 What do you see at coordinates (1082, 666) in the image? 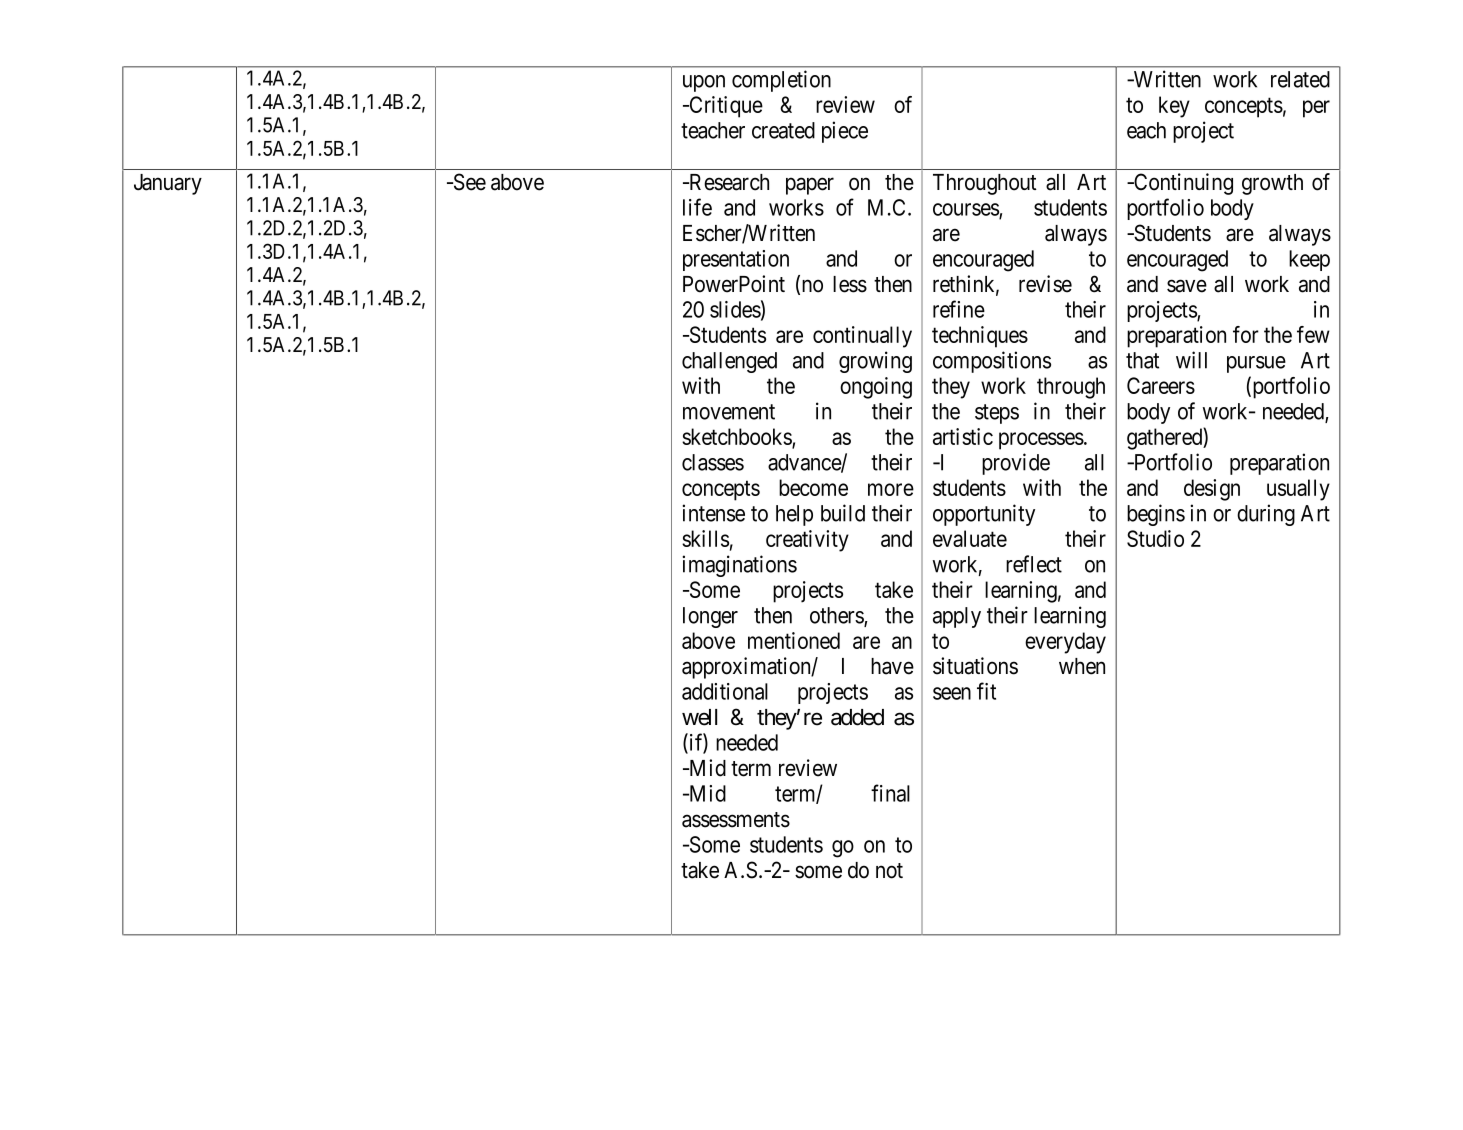
I see `when` at bounding box center [1082, 666].
